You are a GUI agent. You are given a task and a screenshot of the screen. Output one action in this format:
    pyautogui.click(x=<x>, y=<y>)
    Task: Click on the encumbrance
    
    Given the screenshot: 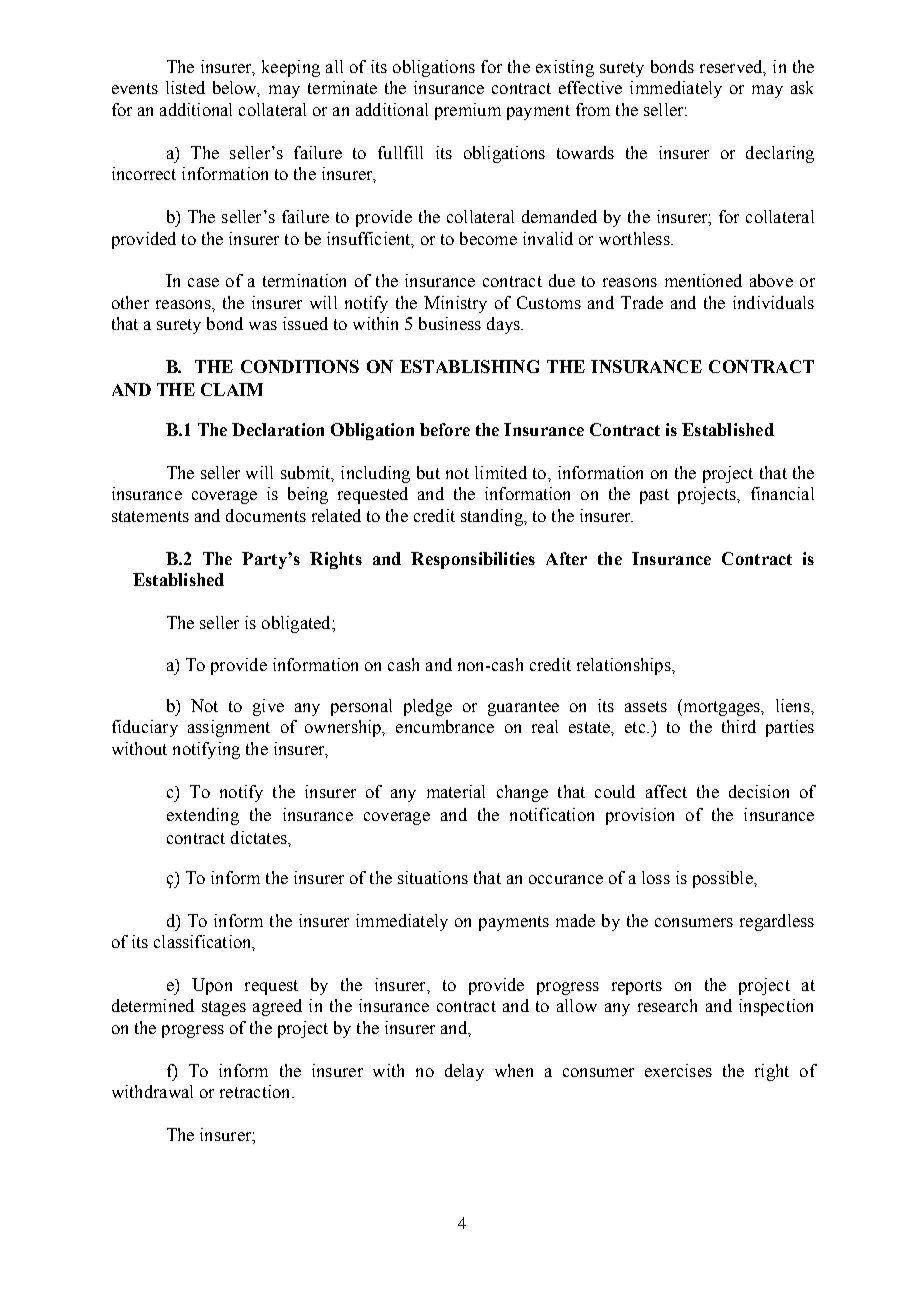 What is the action you would take?
    pyautogui.click(x=445, y=726)
